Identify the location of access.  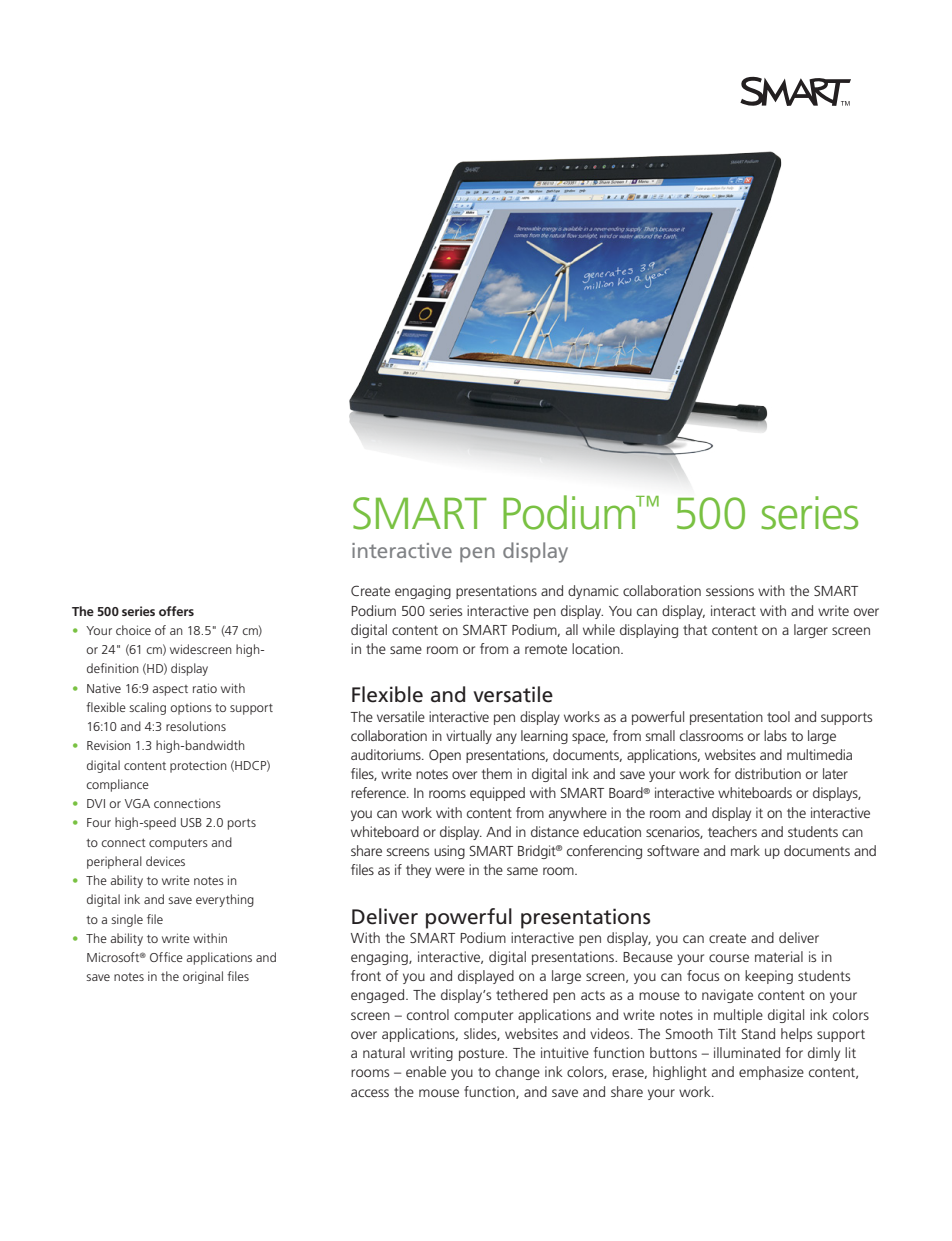
(370, 1093).
